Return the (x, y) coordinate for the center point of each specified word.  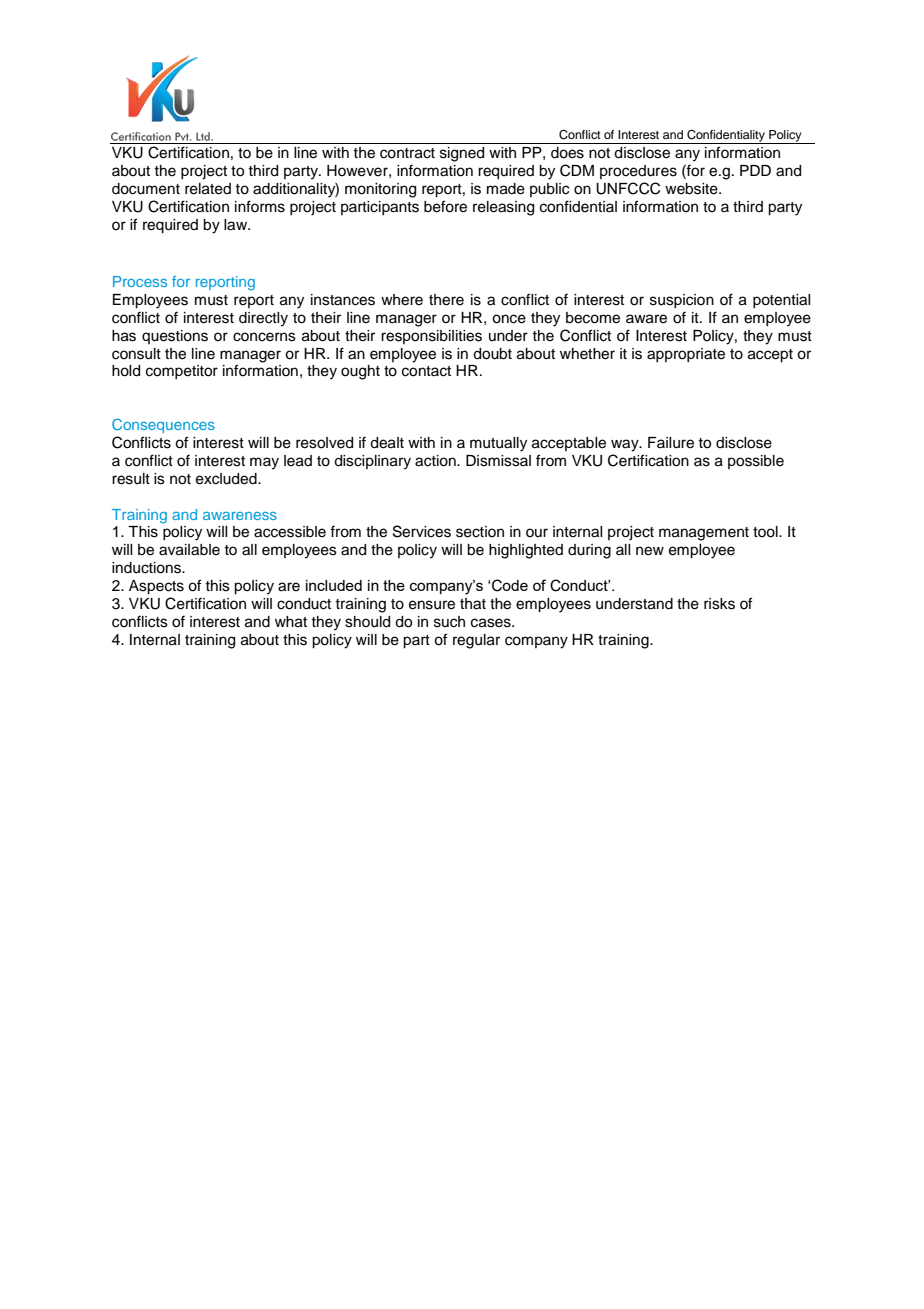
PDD (755, 170)
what (291, 622)
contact (426, 371)
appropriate (686, 355)
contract (407, 153)
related (208, 189)
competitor (182, 372)
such (449, 622)
